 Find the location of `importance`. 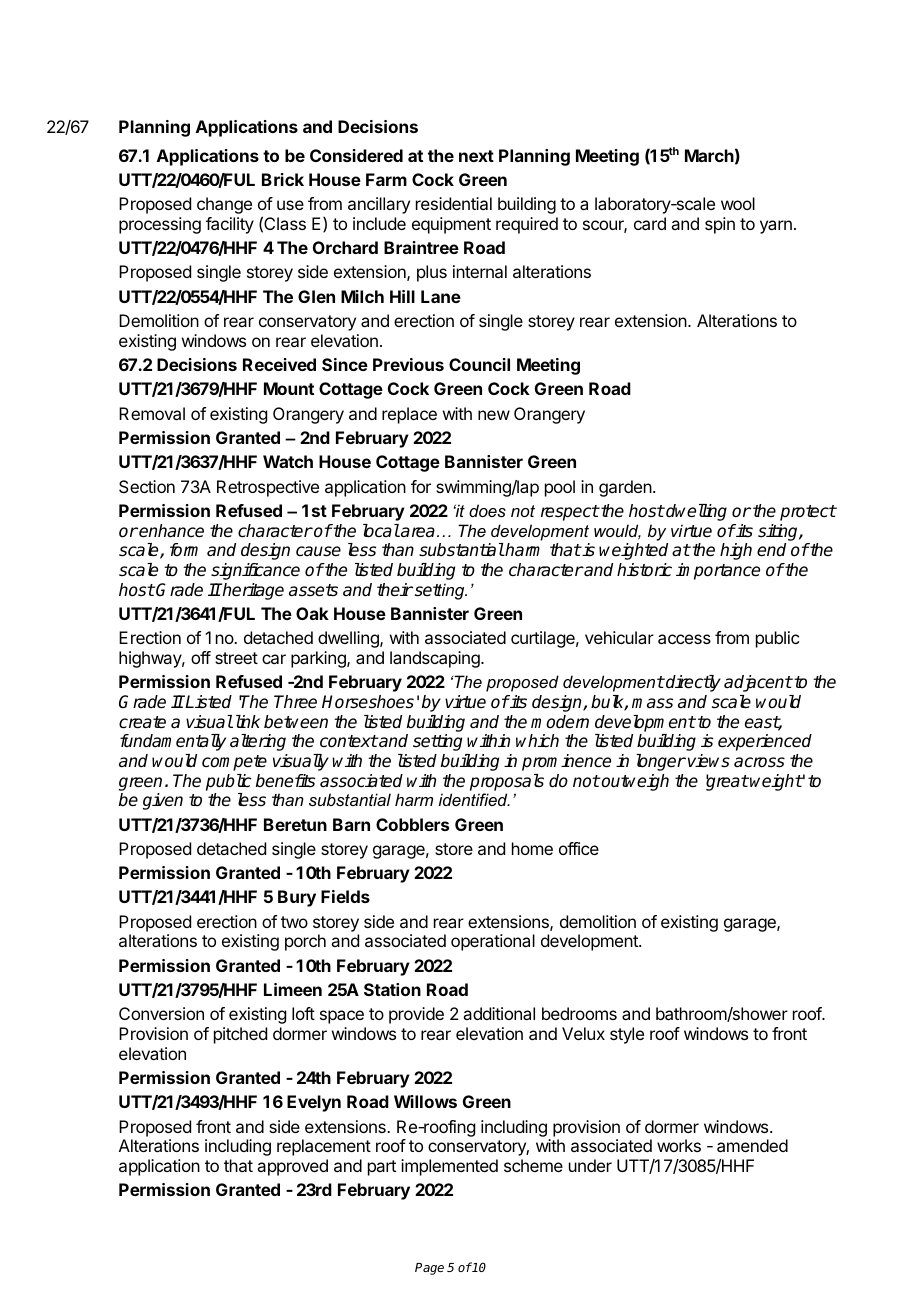

importance is located at coordinates (718, 571).
